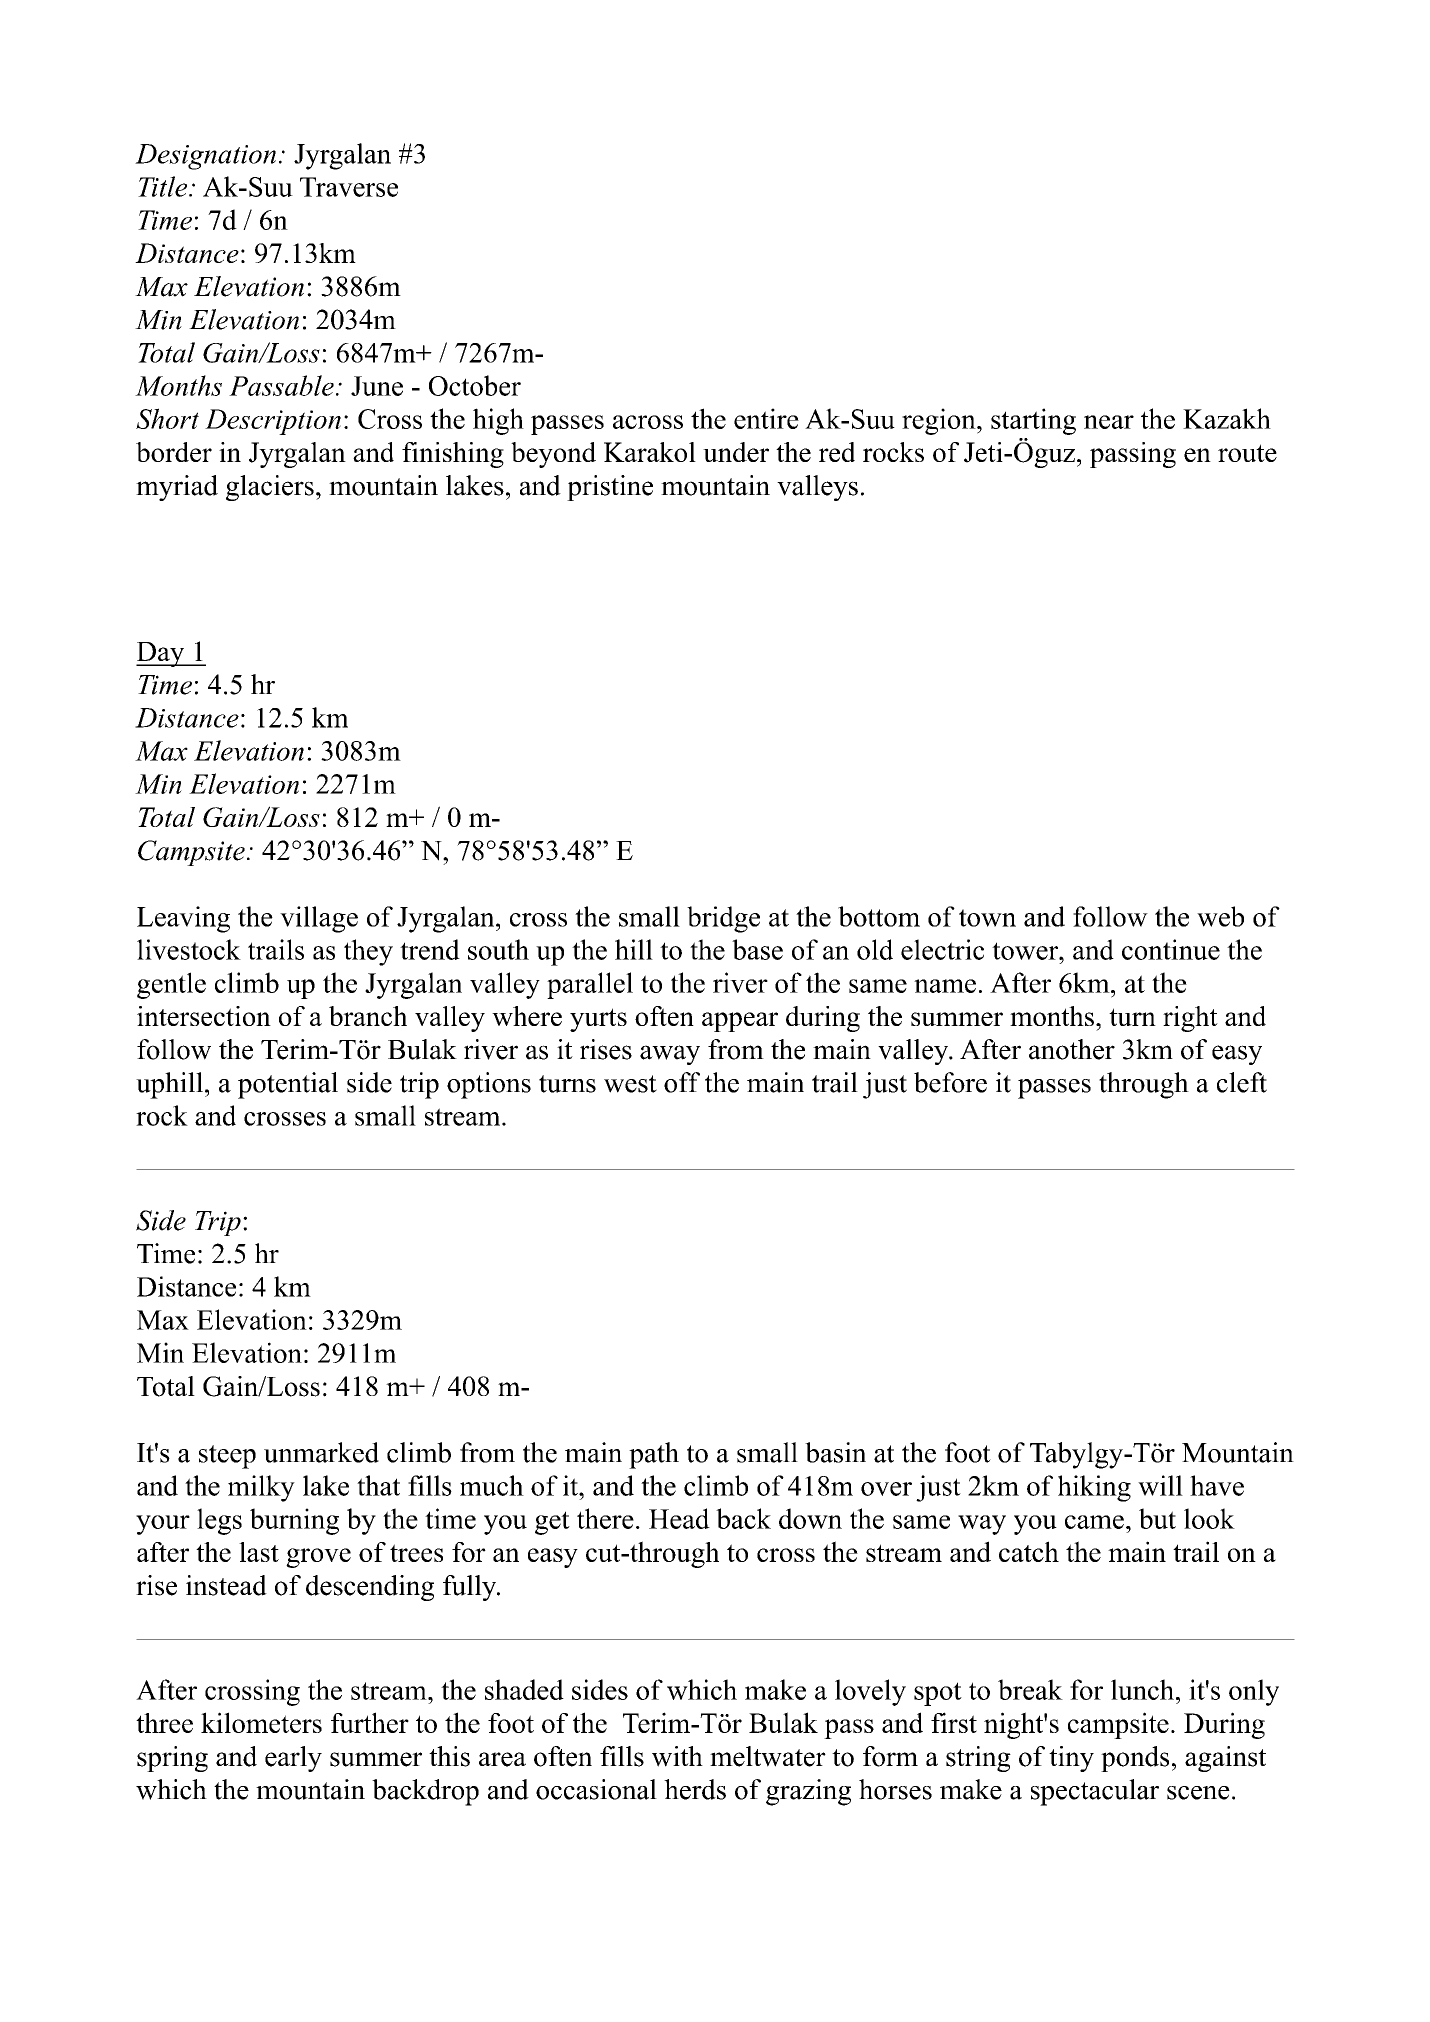 The height and width of the page is (2022, 1430). I want to click on entire, so click(766, 418).
